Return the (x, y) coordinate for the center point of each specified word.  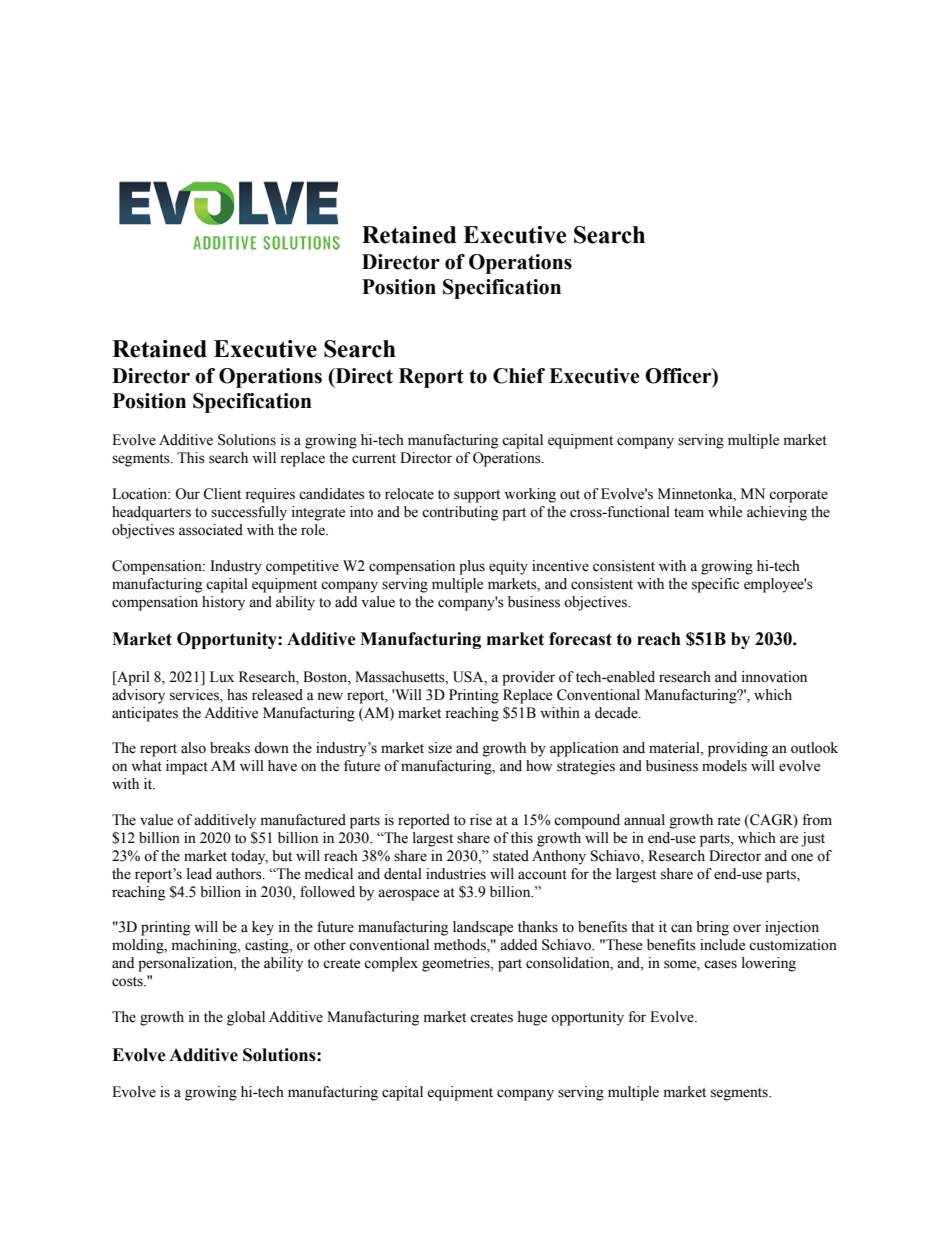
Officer (679, 377)
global (246, 1018)
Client (222, 494)
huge (532, 1018)
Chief (519, 376)
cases (720, 964)
